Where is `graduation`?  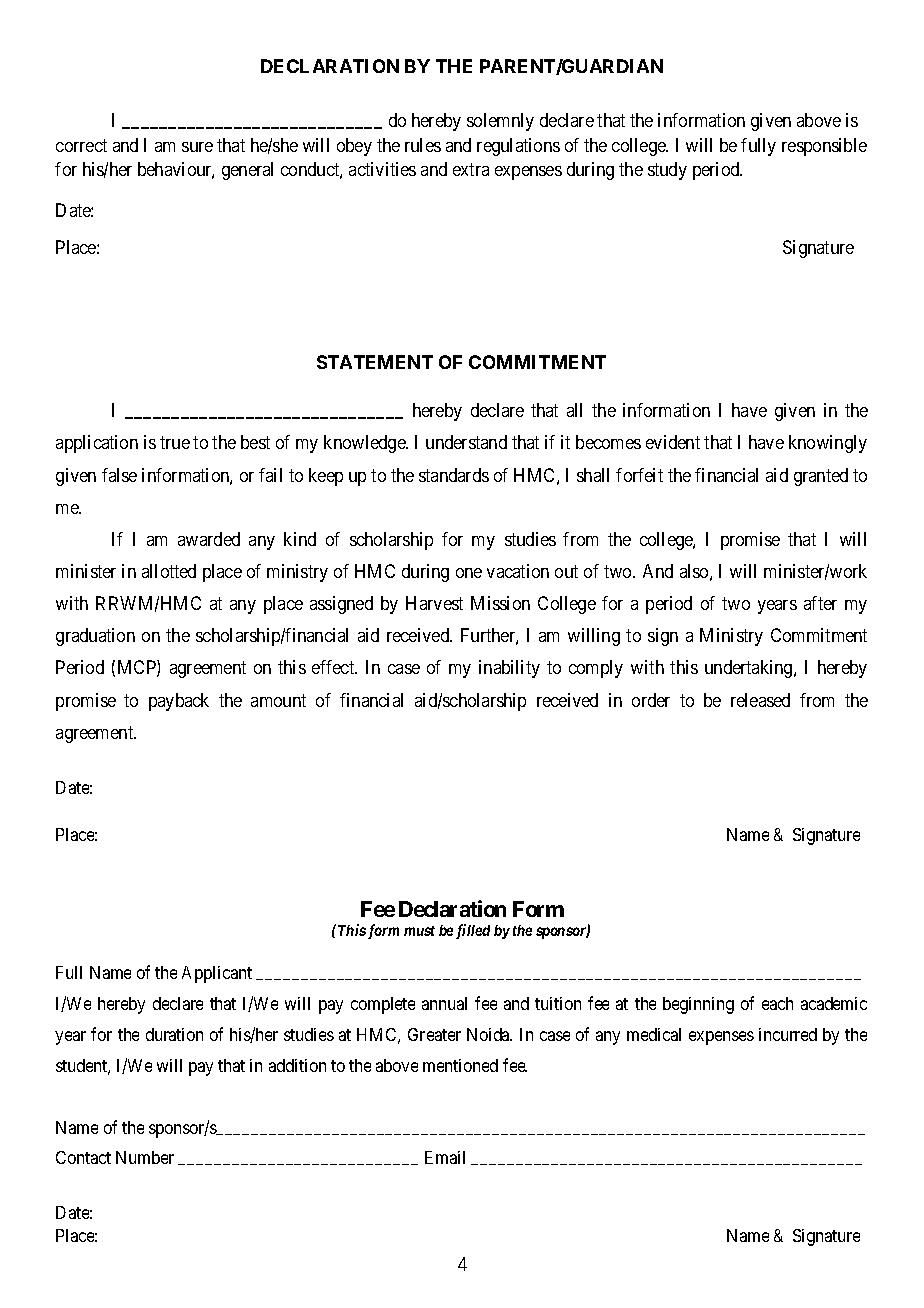
graduation is located at coordinates (95, 637).
